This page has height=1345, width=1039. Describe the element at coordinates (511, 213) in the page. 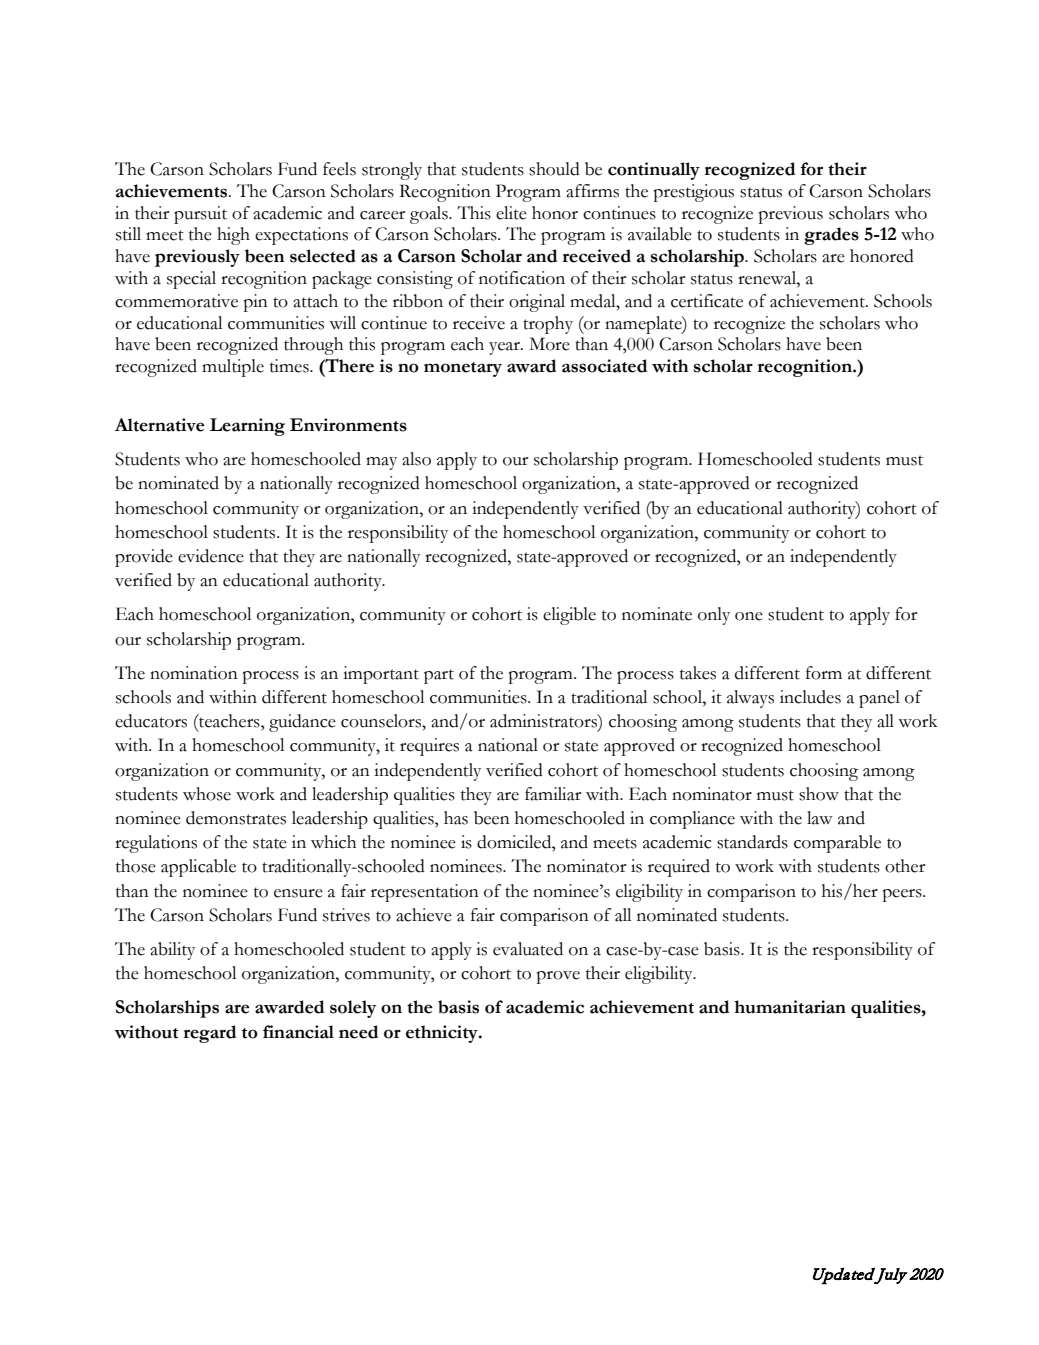

I see `elite` at that location.
